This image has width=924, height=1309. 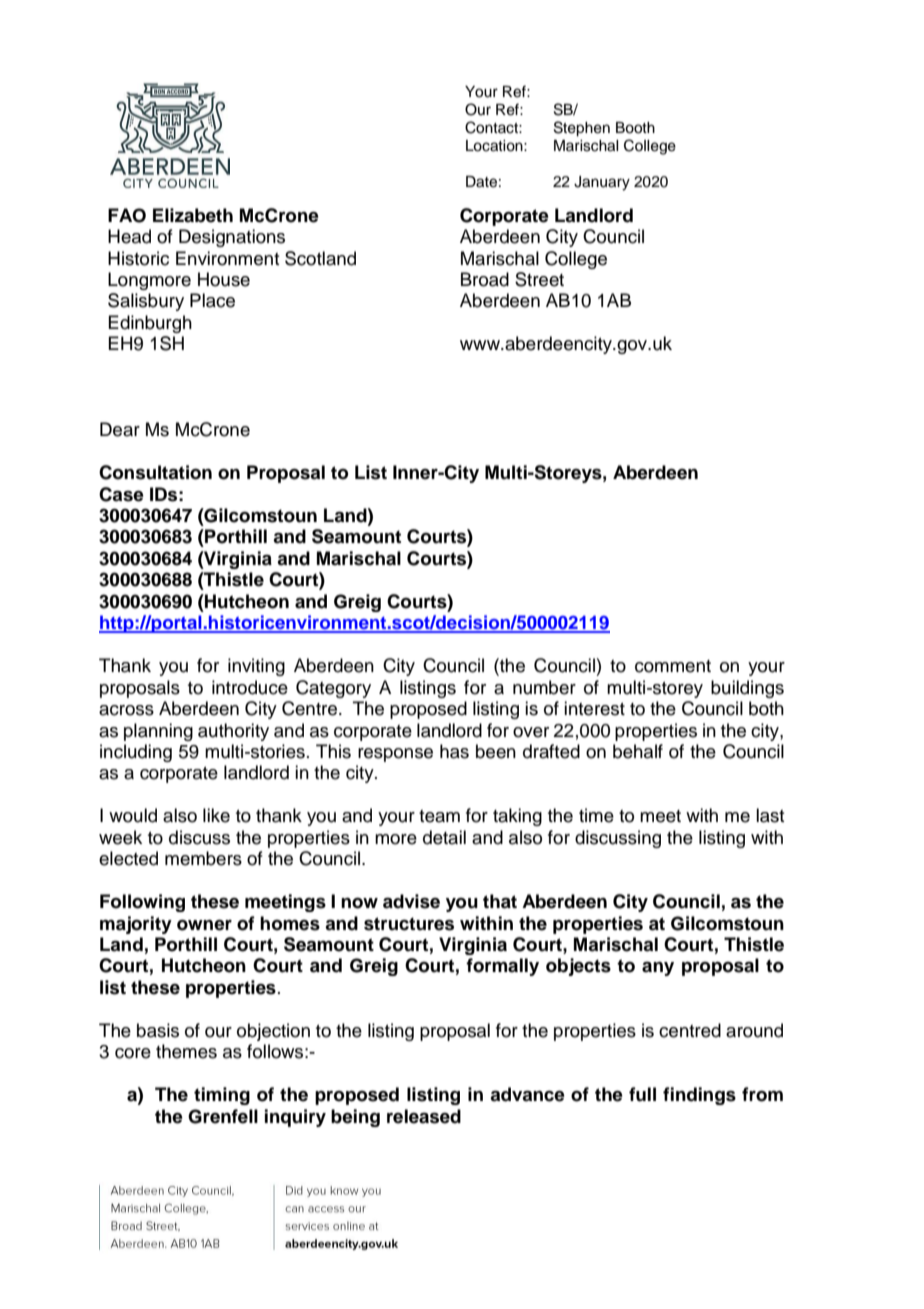 I want to click on Broad, so click(x=485, y=279).
